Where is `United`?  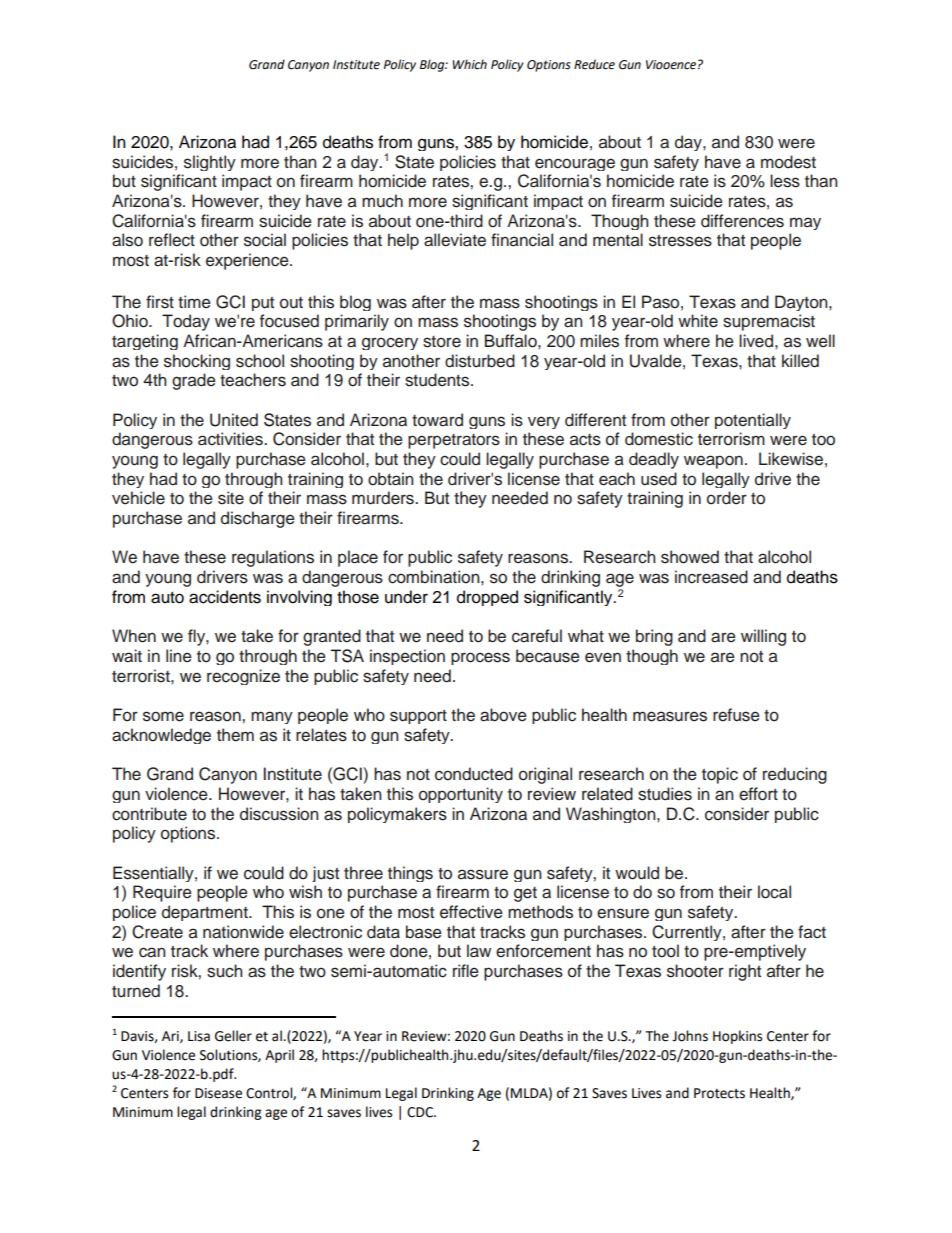
United is located at coordinates (234, 420).
